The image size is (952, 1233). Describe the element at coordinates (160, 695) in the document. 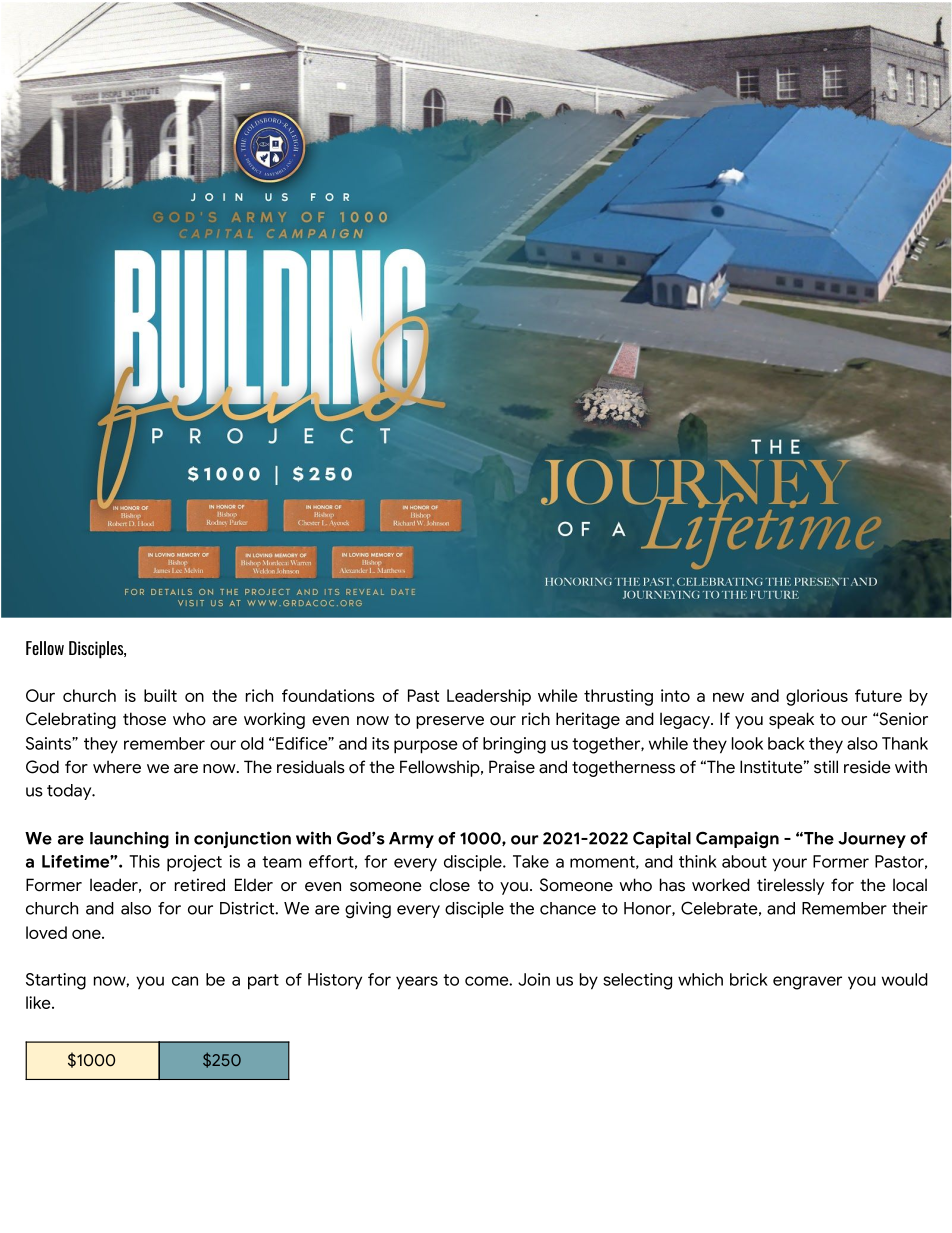

I see `built` at that location.
